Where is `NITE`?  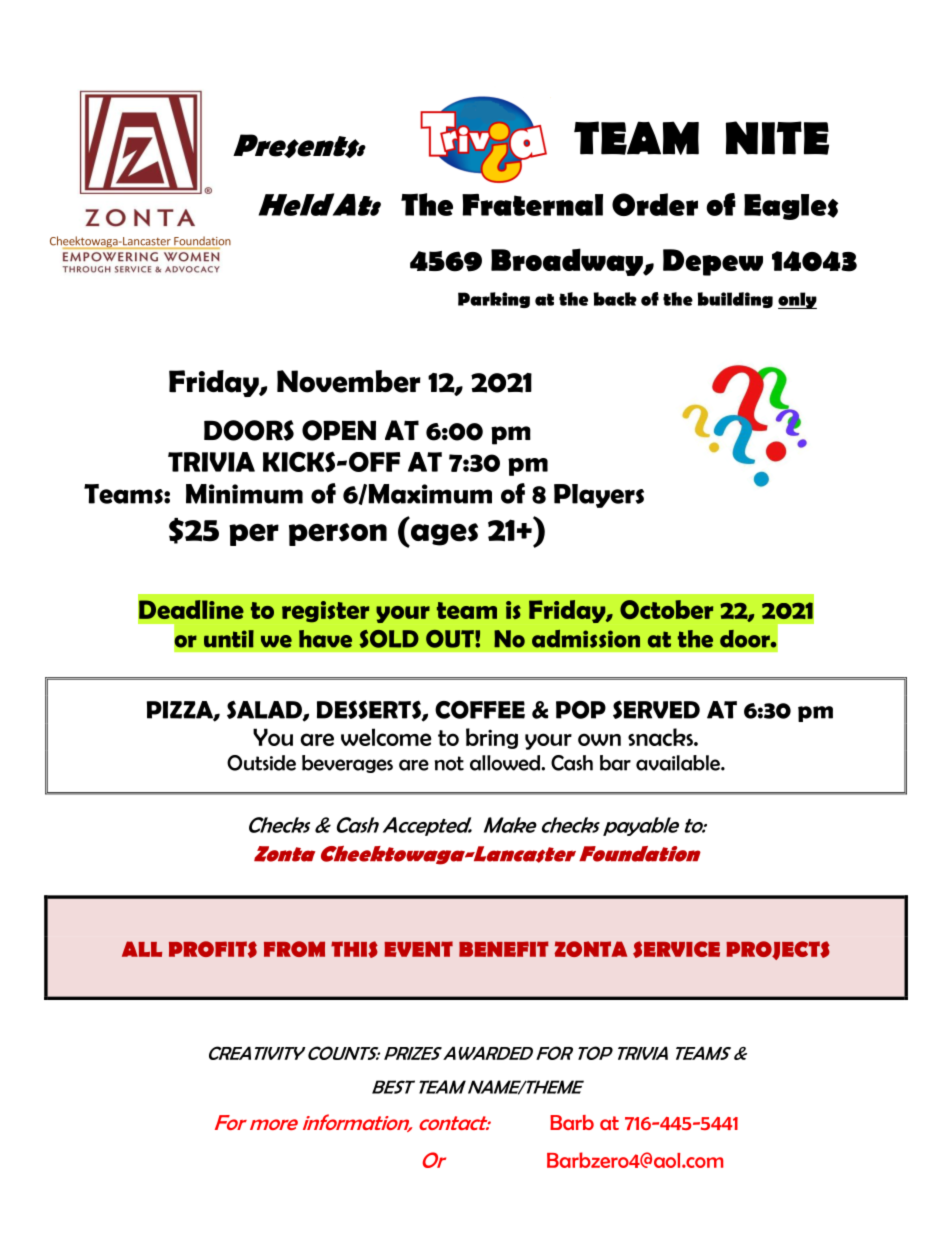
NITE is located at coordinates (777, 138).
